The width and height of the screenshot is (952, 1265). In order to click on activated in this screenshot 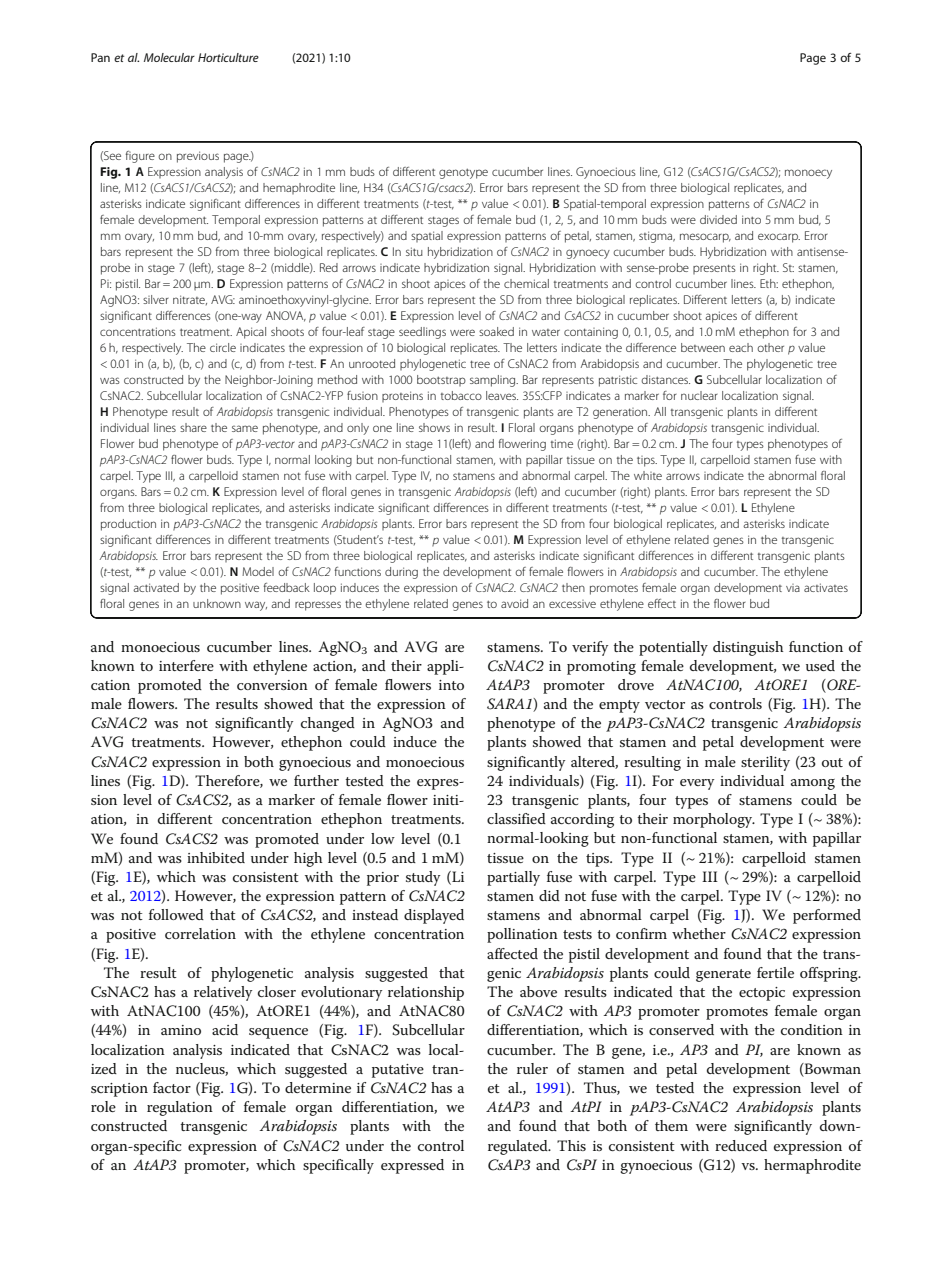, I will do `click(156, 587)`.
